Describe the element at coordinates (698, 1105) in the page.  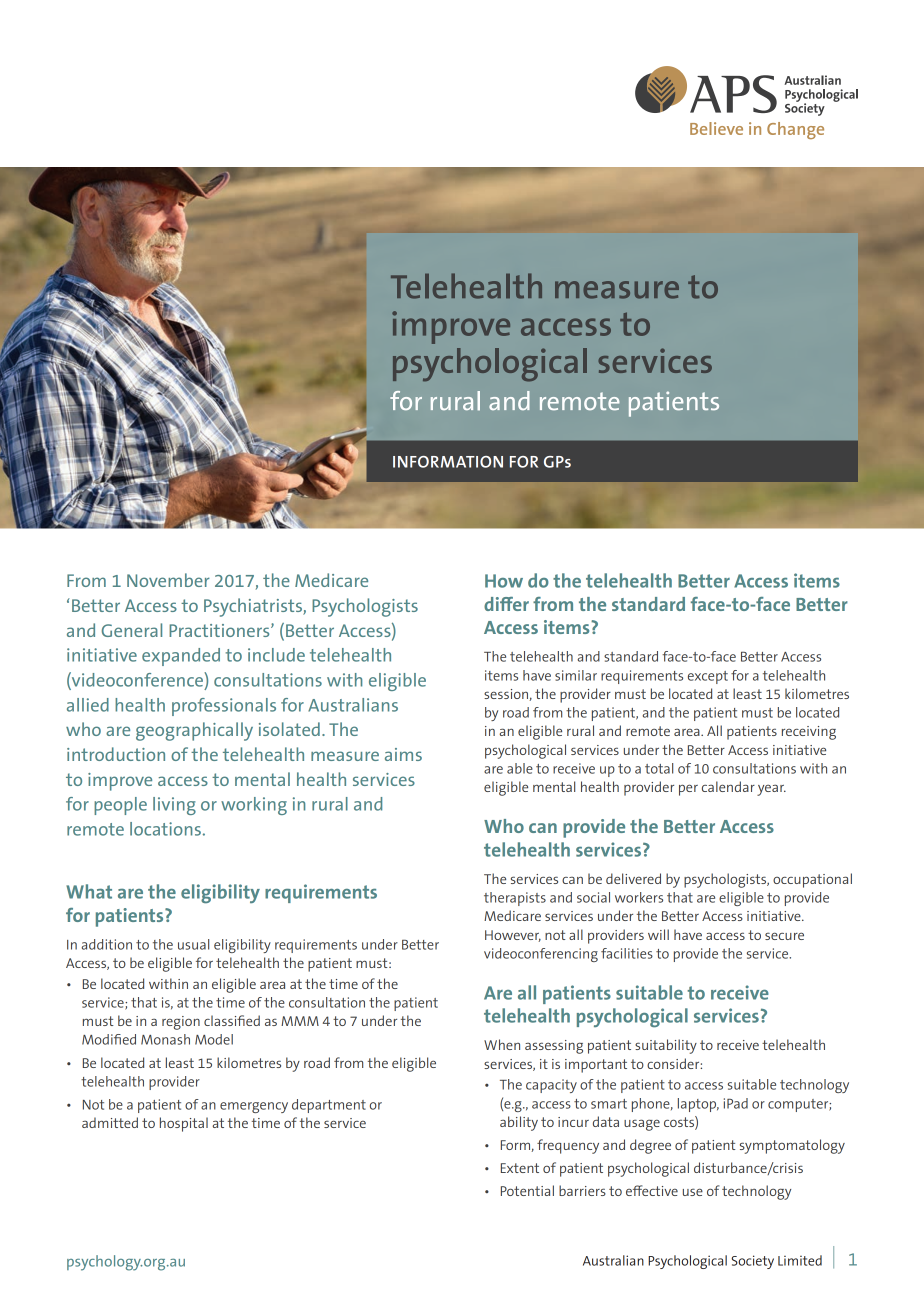
I see `laptop` at that location.
